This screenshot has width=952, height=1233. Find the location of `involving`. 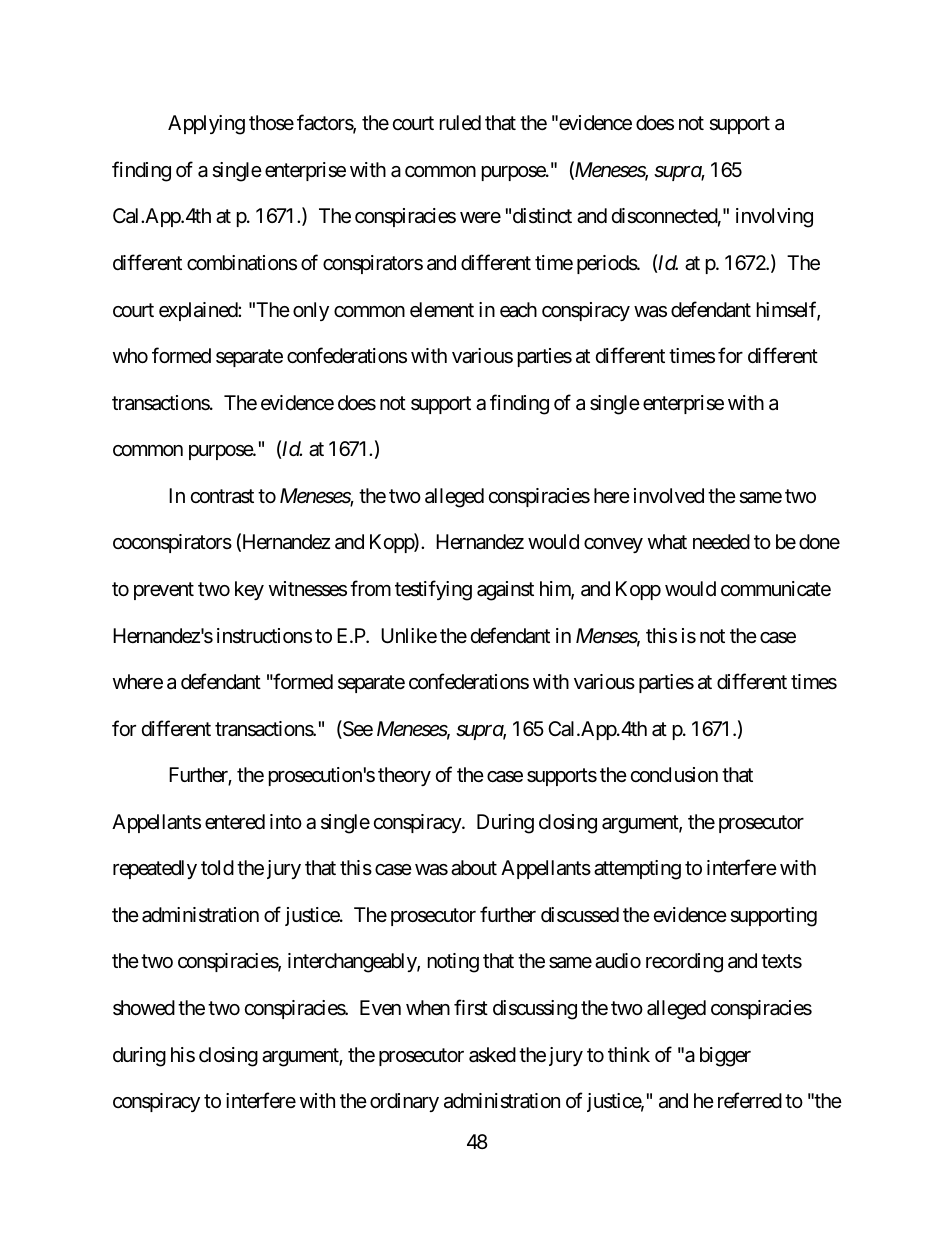

involving is located at coordinates (774, 218).
